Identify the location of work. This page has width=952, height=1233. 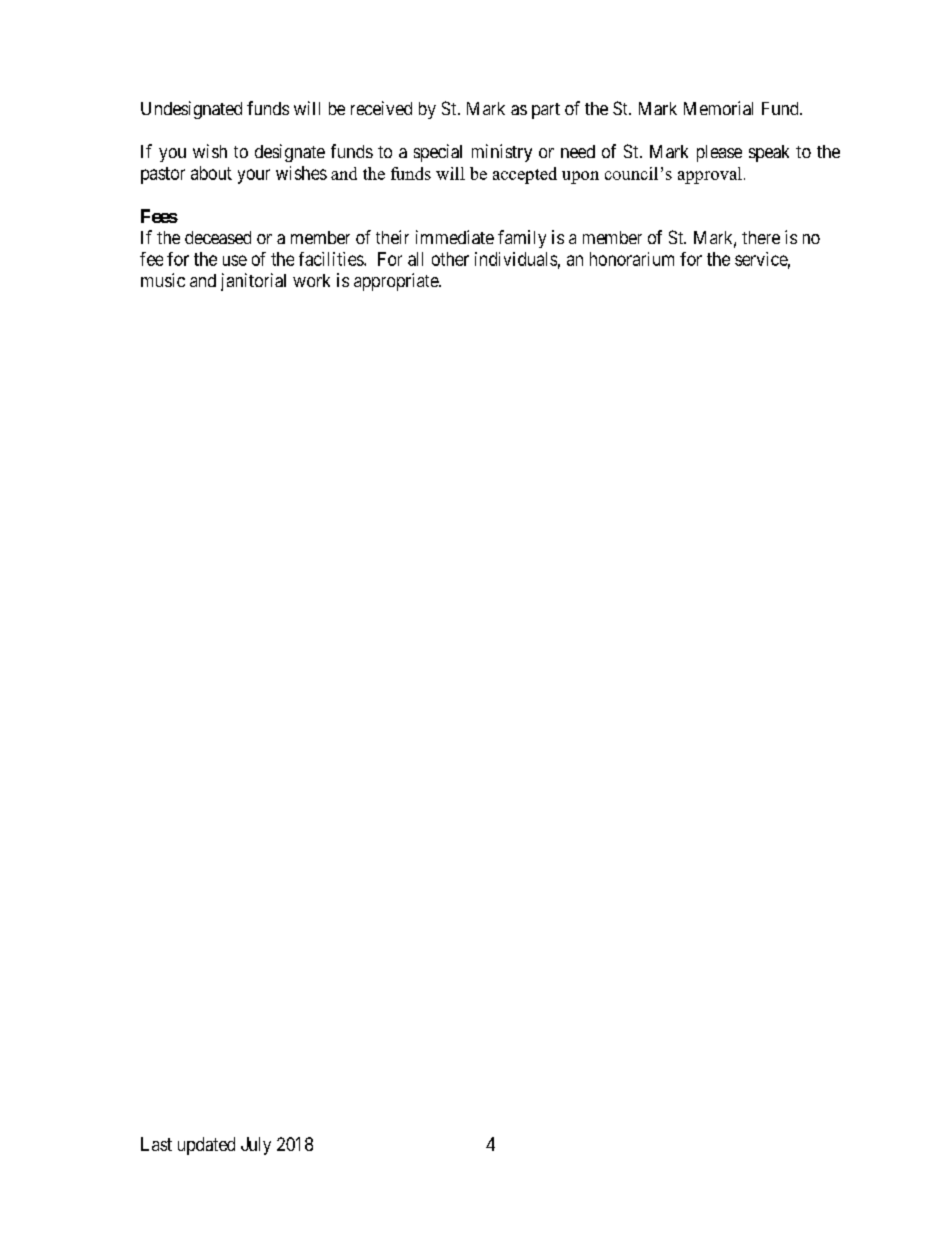
(311, 280).
